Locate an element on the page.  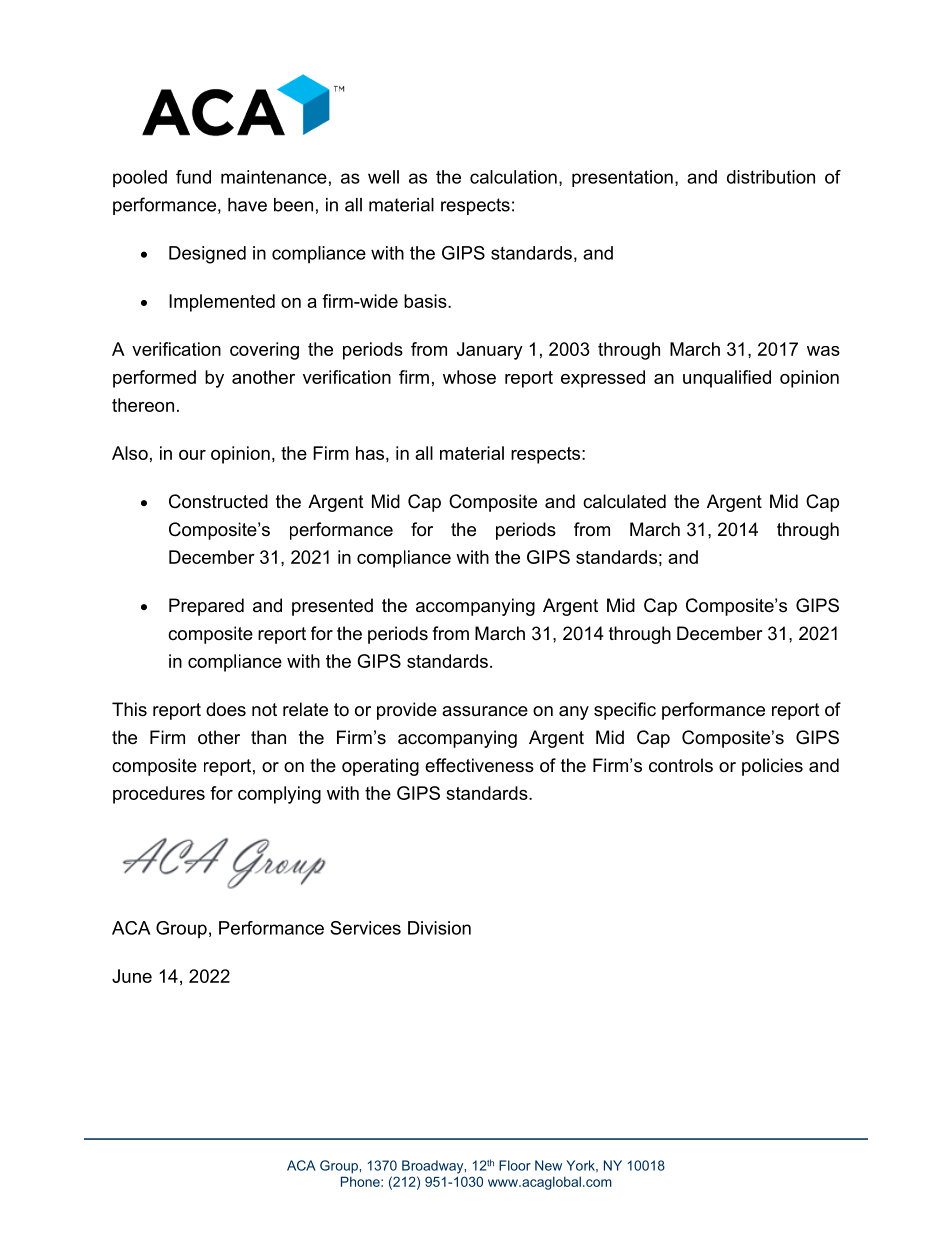
does is located at coordinates (226, 709).
